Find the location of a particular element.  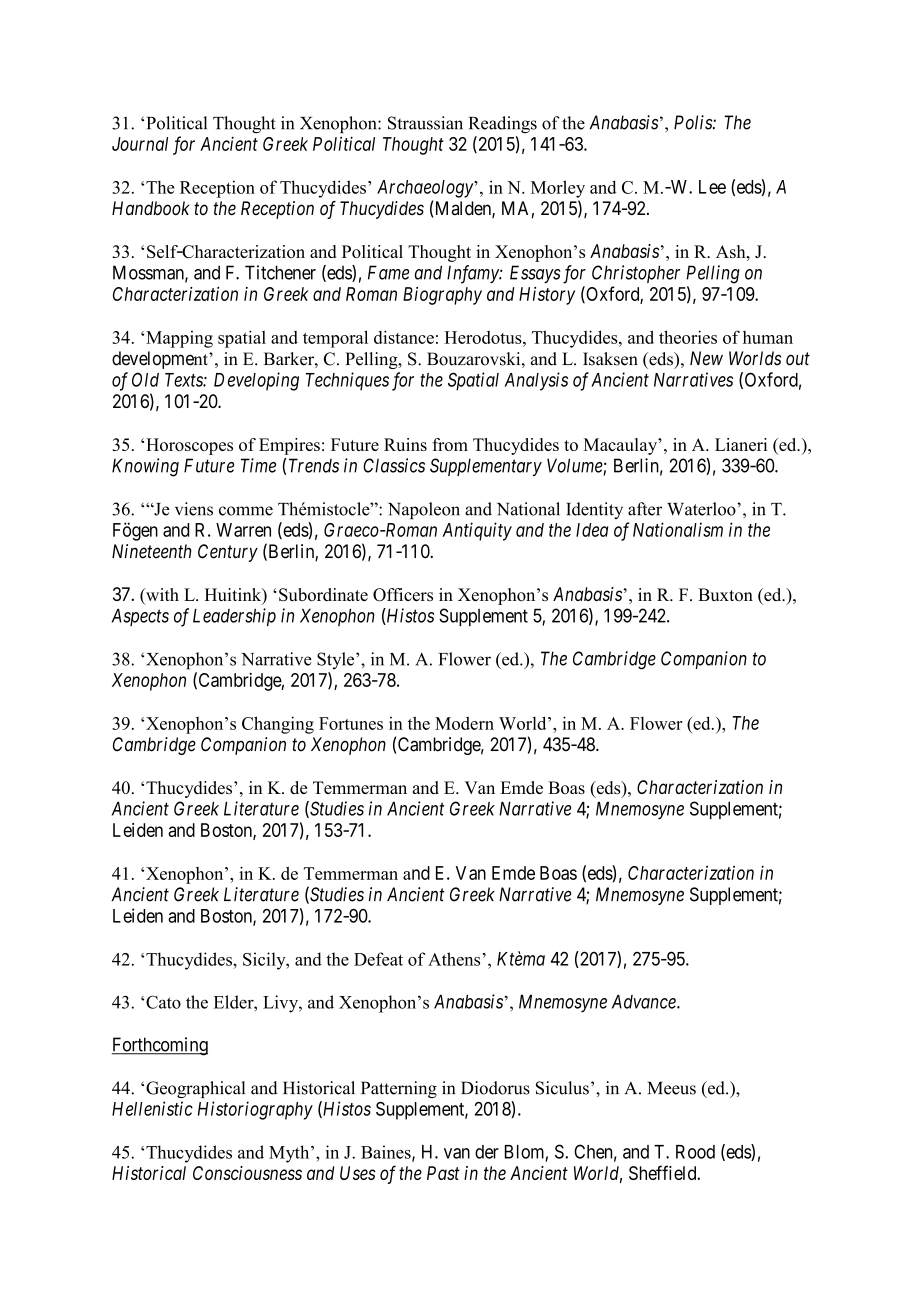

New is located at coordinates (706, 358).
